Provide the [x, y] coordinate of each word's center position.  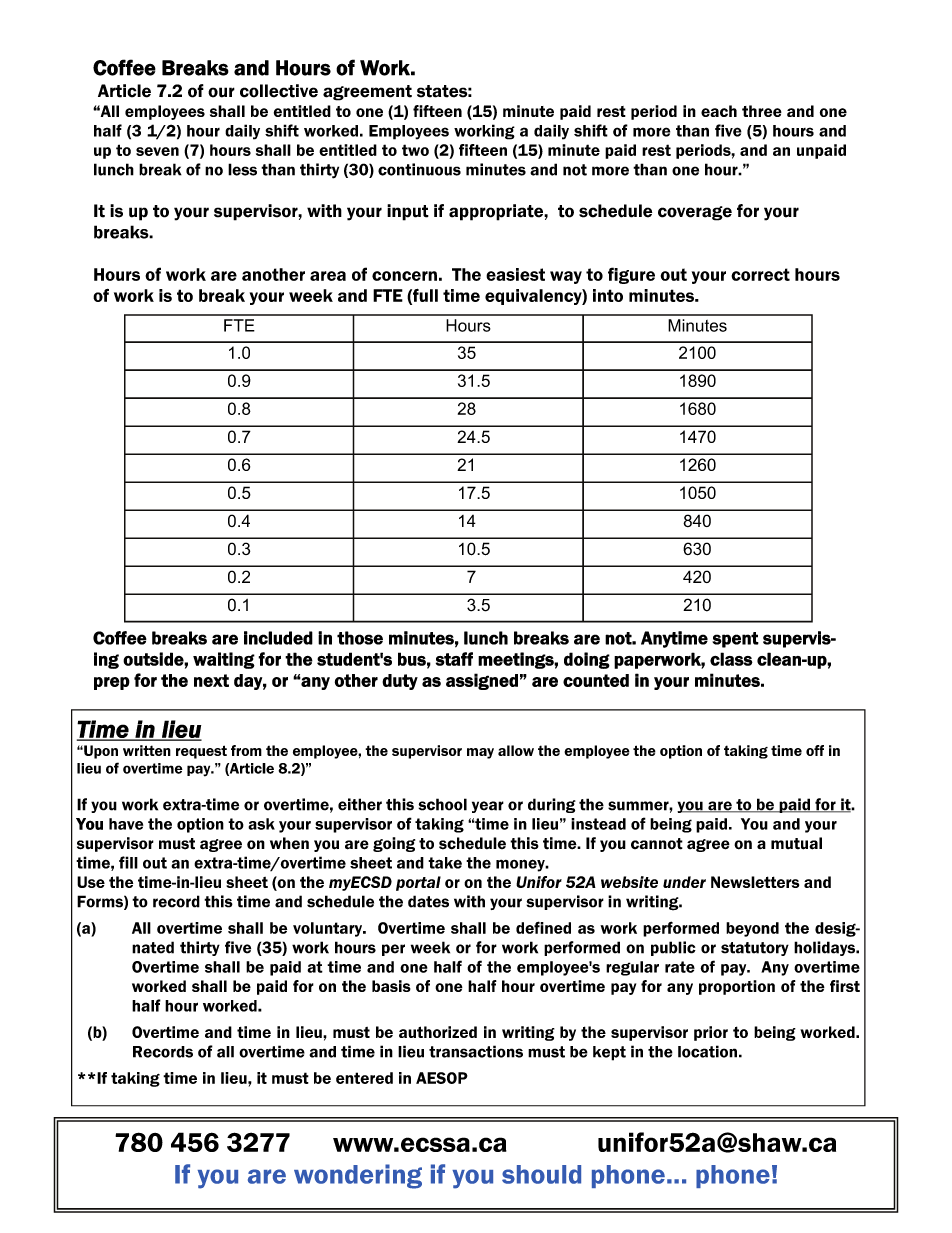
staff [454, 659]
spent [735, 640]
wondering [358, 1176]
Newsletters [755, 882]
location [707, 1051]
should [541, 1174]
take [445, 863]
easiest [515, 274]
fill [128, 862]
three [762, 111]
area [328, 276]
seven [157, 151]
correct [760, 274]
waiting [224, 660]
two [415, 150]
